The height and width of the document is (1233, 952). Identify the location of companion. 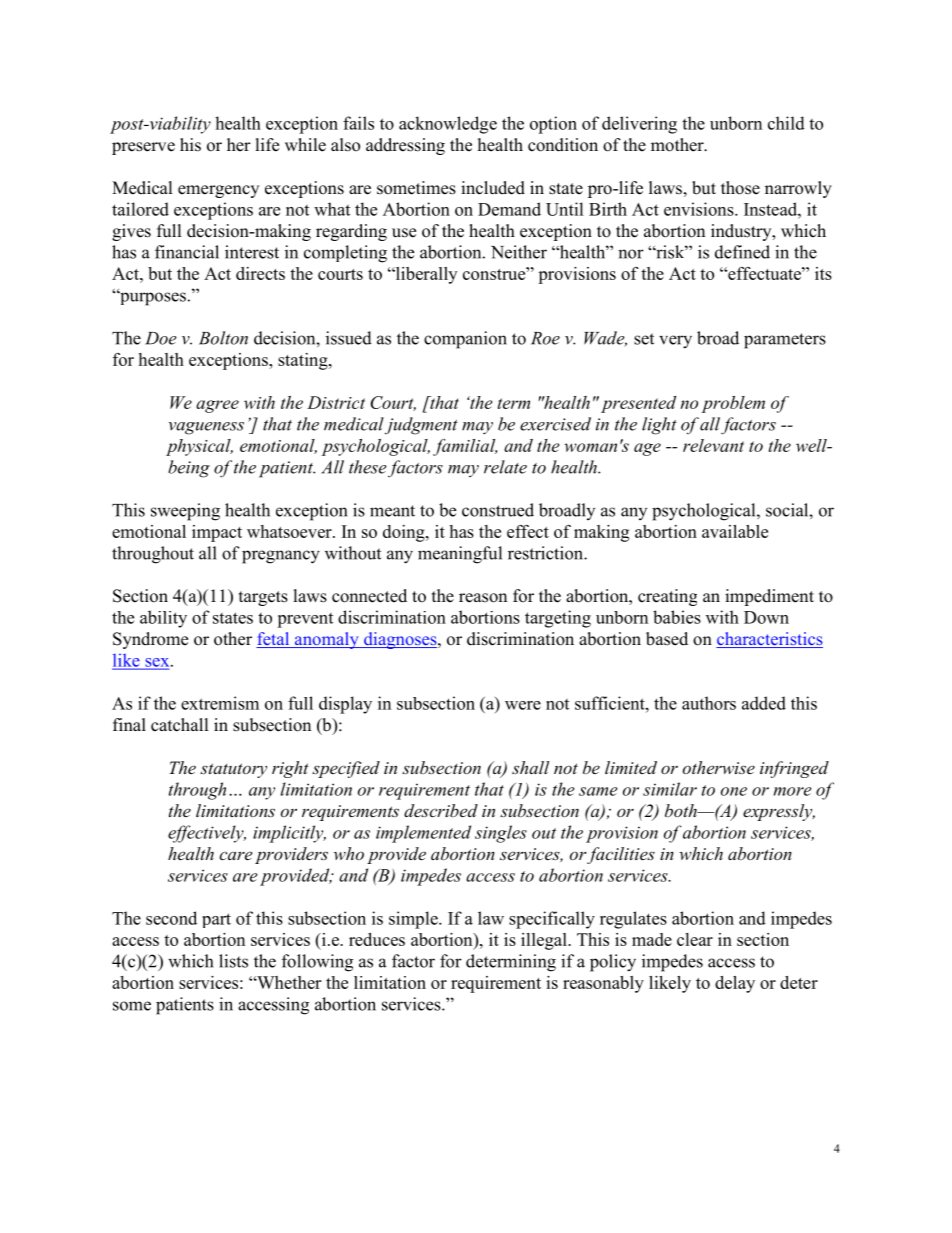
(465, 340).
